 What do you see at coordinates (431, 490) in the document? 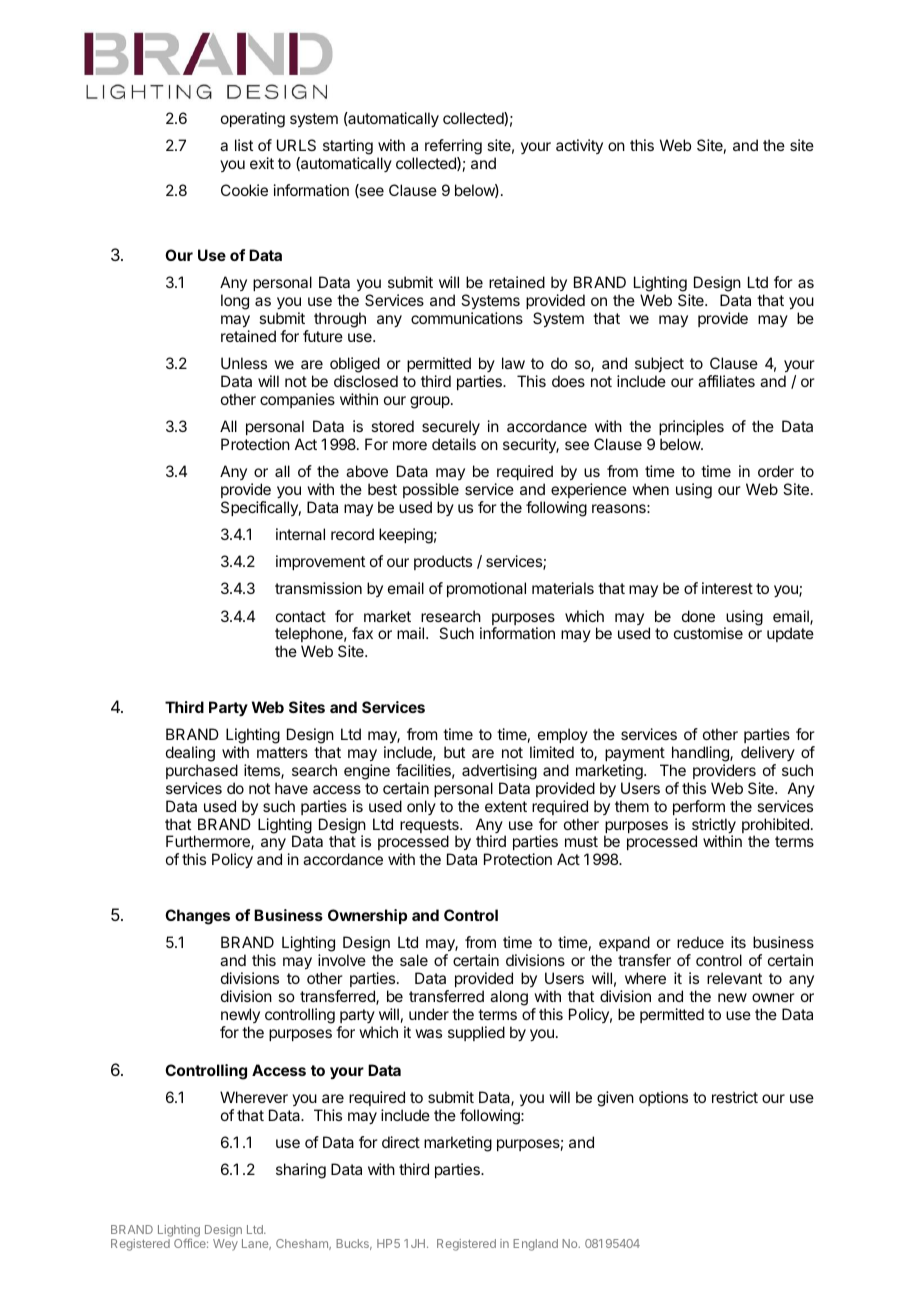
I see `possible` at bounding box center [431, 490].
